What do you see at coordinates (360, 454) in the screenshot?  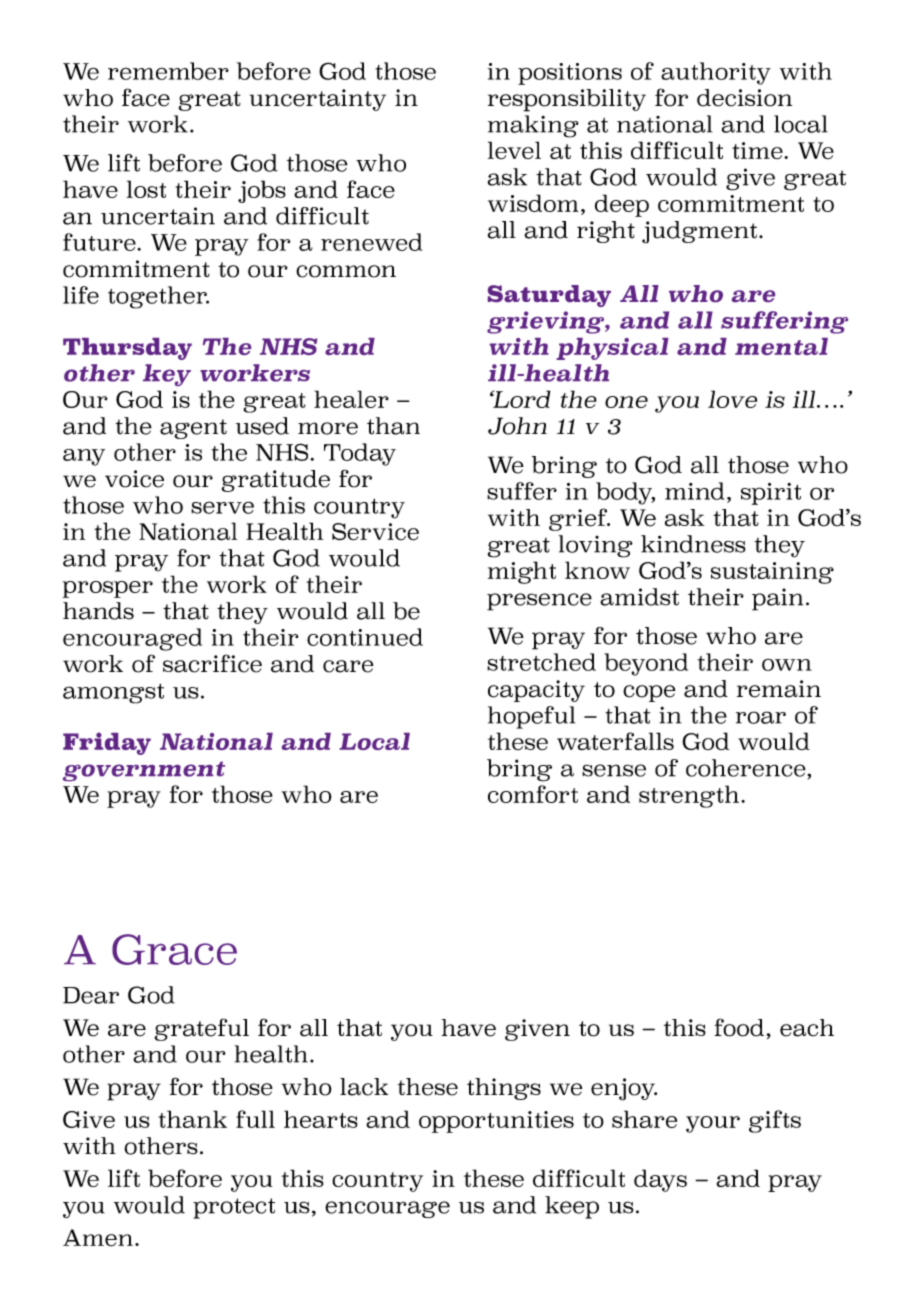 I see `Today` at bounding box center [360, 454].
